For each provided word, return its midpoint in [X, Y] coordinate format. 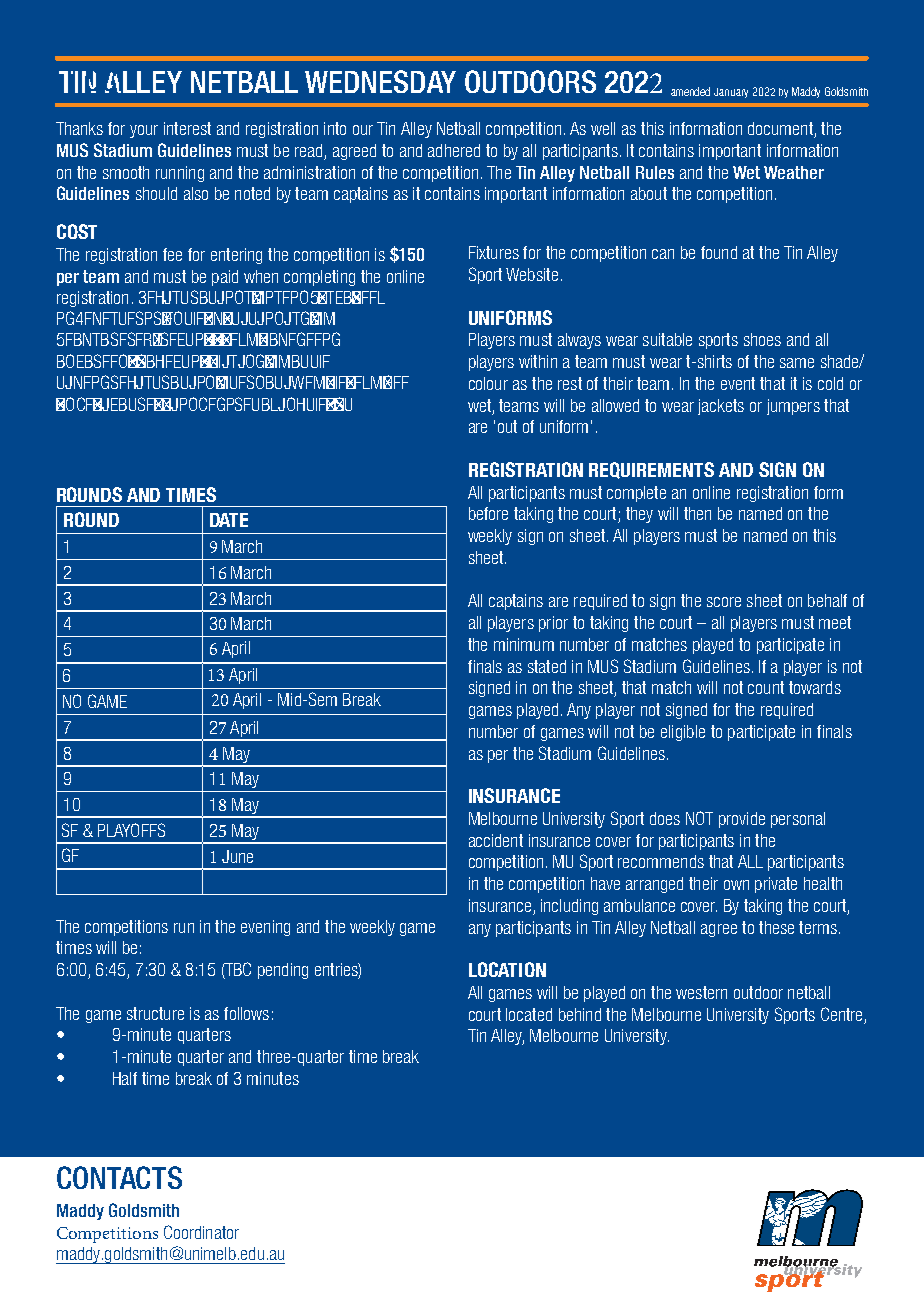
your [144, 131]
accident [496, 840]
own [736, 885]
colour [488, 383]
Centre [841, 1014]
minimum [524, 644]
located [529, 1014]
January [731, 93]
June [237, 856]
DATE [229, 520]
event [738, 383]
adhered [454, 150]
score [724, 602]
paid [225, 278]
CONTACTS [119, 1177]
